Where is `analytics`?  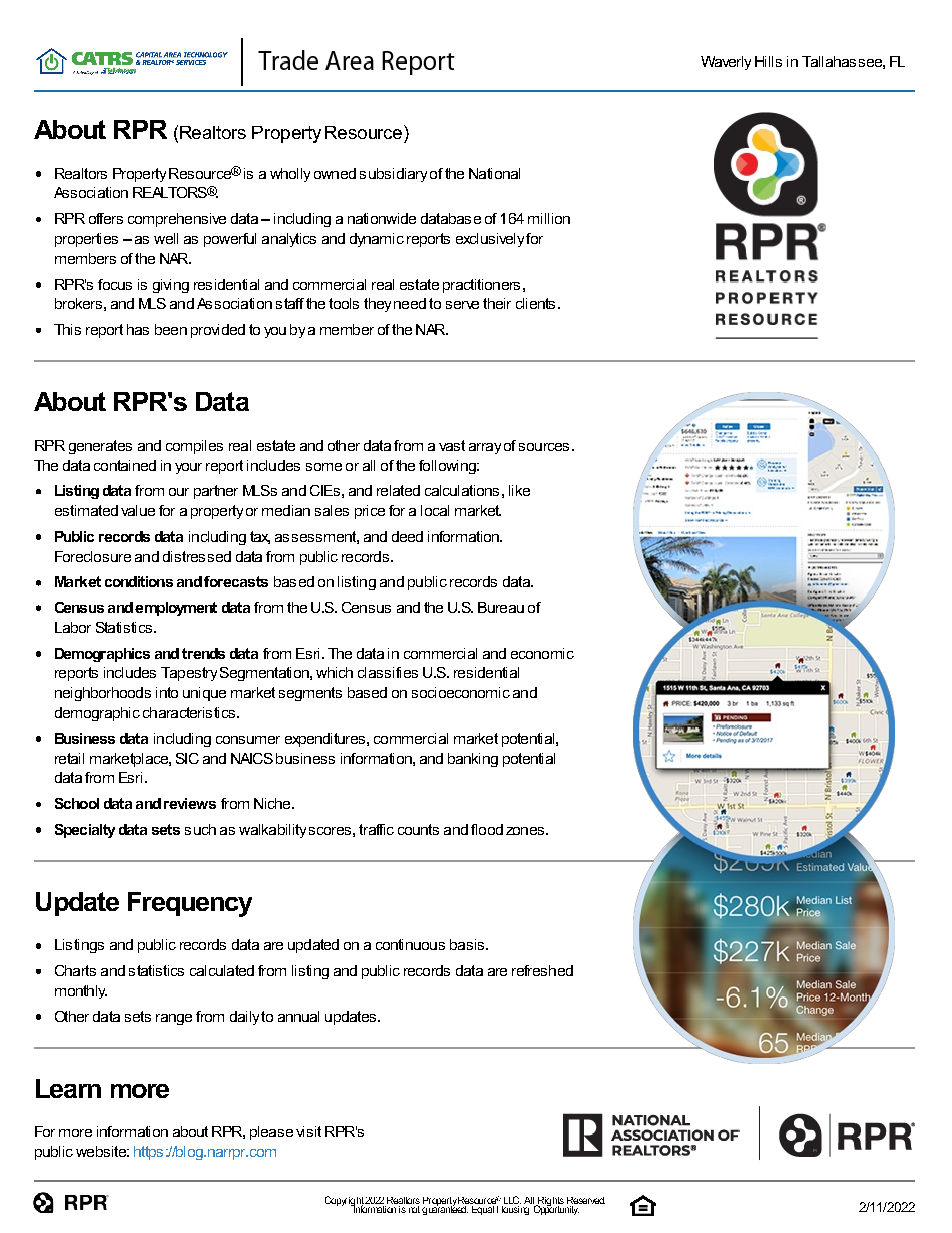 analytics is located at coordinates (289, 240).
